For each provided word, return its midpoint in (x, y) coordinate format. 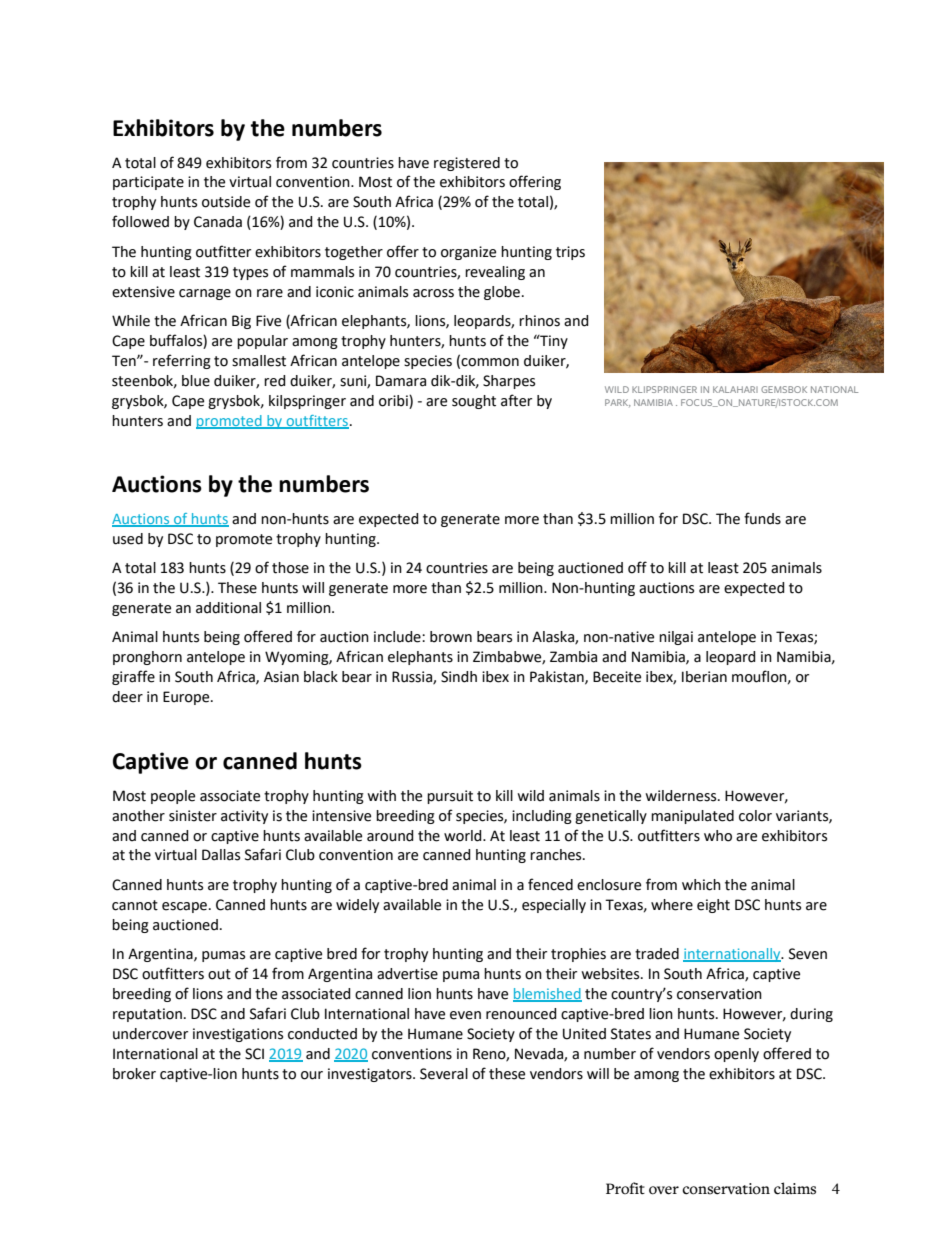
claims (795, 1188)
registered (467, 164)
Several (444, 1074)
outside (226, 202)
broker (134, 1074)
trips (570, 253)
